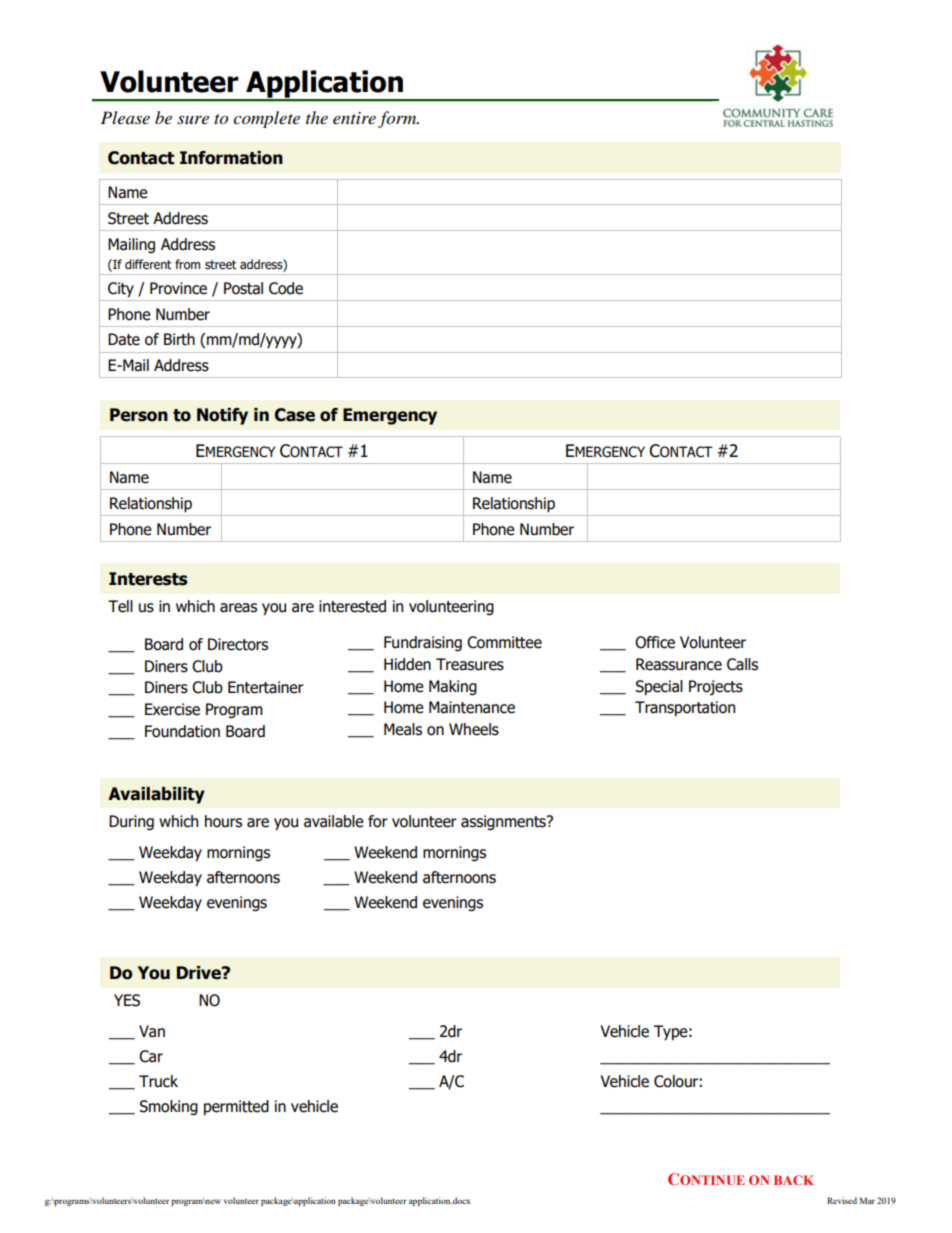 The width and height of the screenshot is (952, 1233). I want to click on Committee, so click(504, 642).
